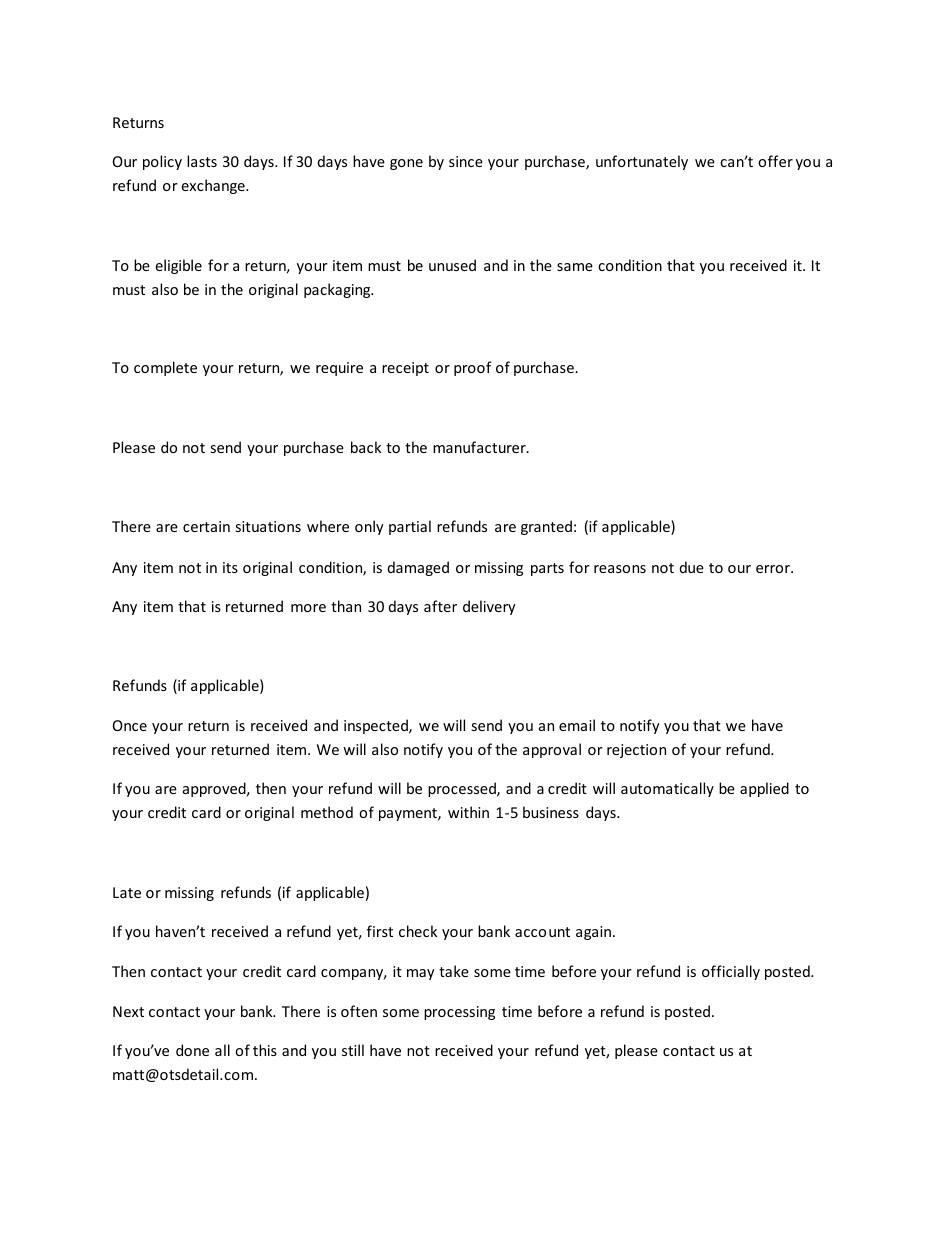  Describe the element at coordinates (642, 162) in the screenshot. I see `unfortunately` at that location.
